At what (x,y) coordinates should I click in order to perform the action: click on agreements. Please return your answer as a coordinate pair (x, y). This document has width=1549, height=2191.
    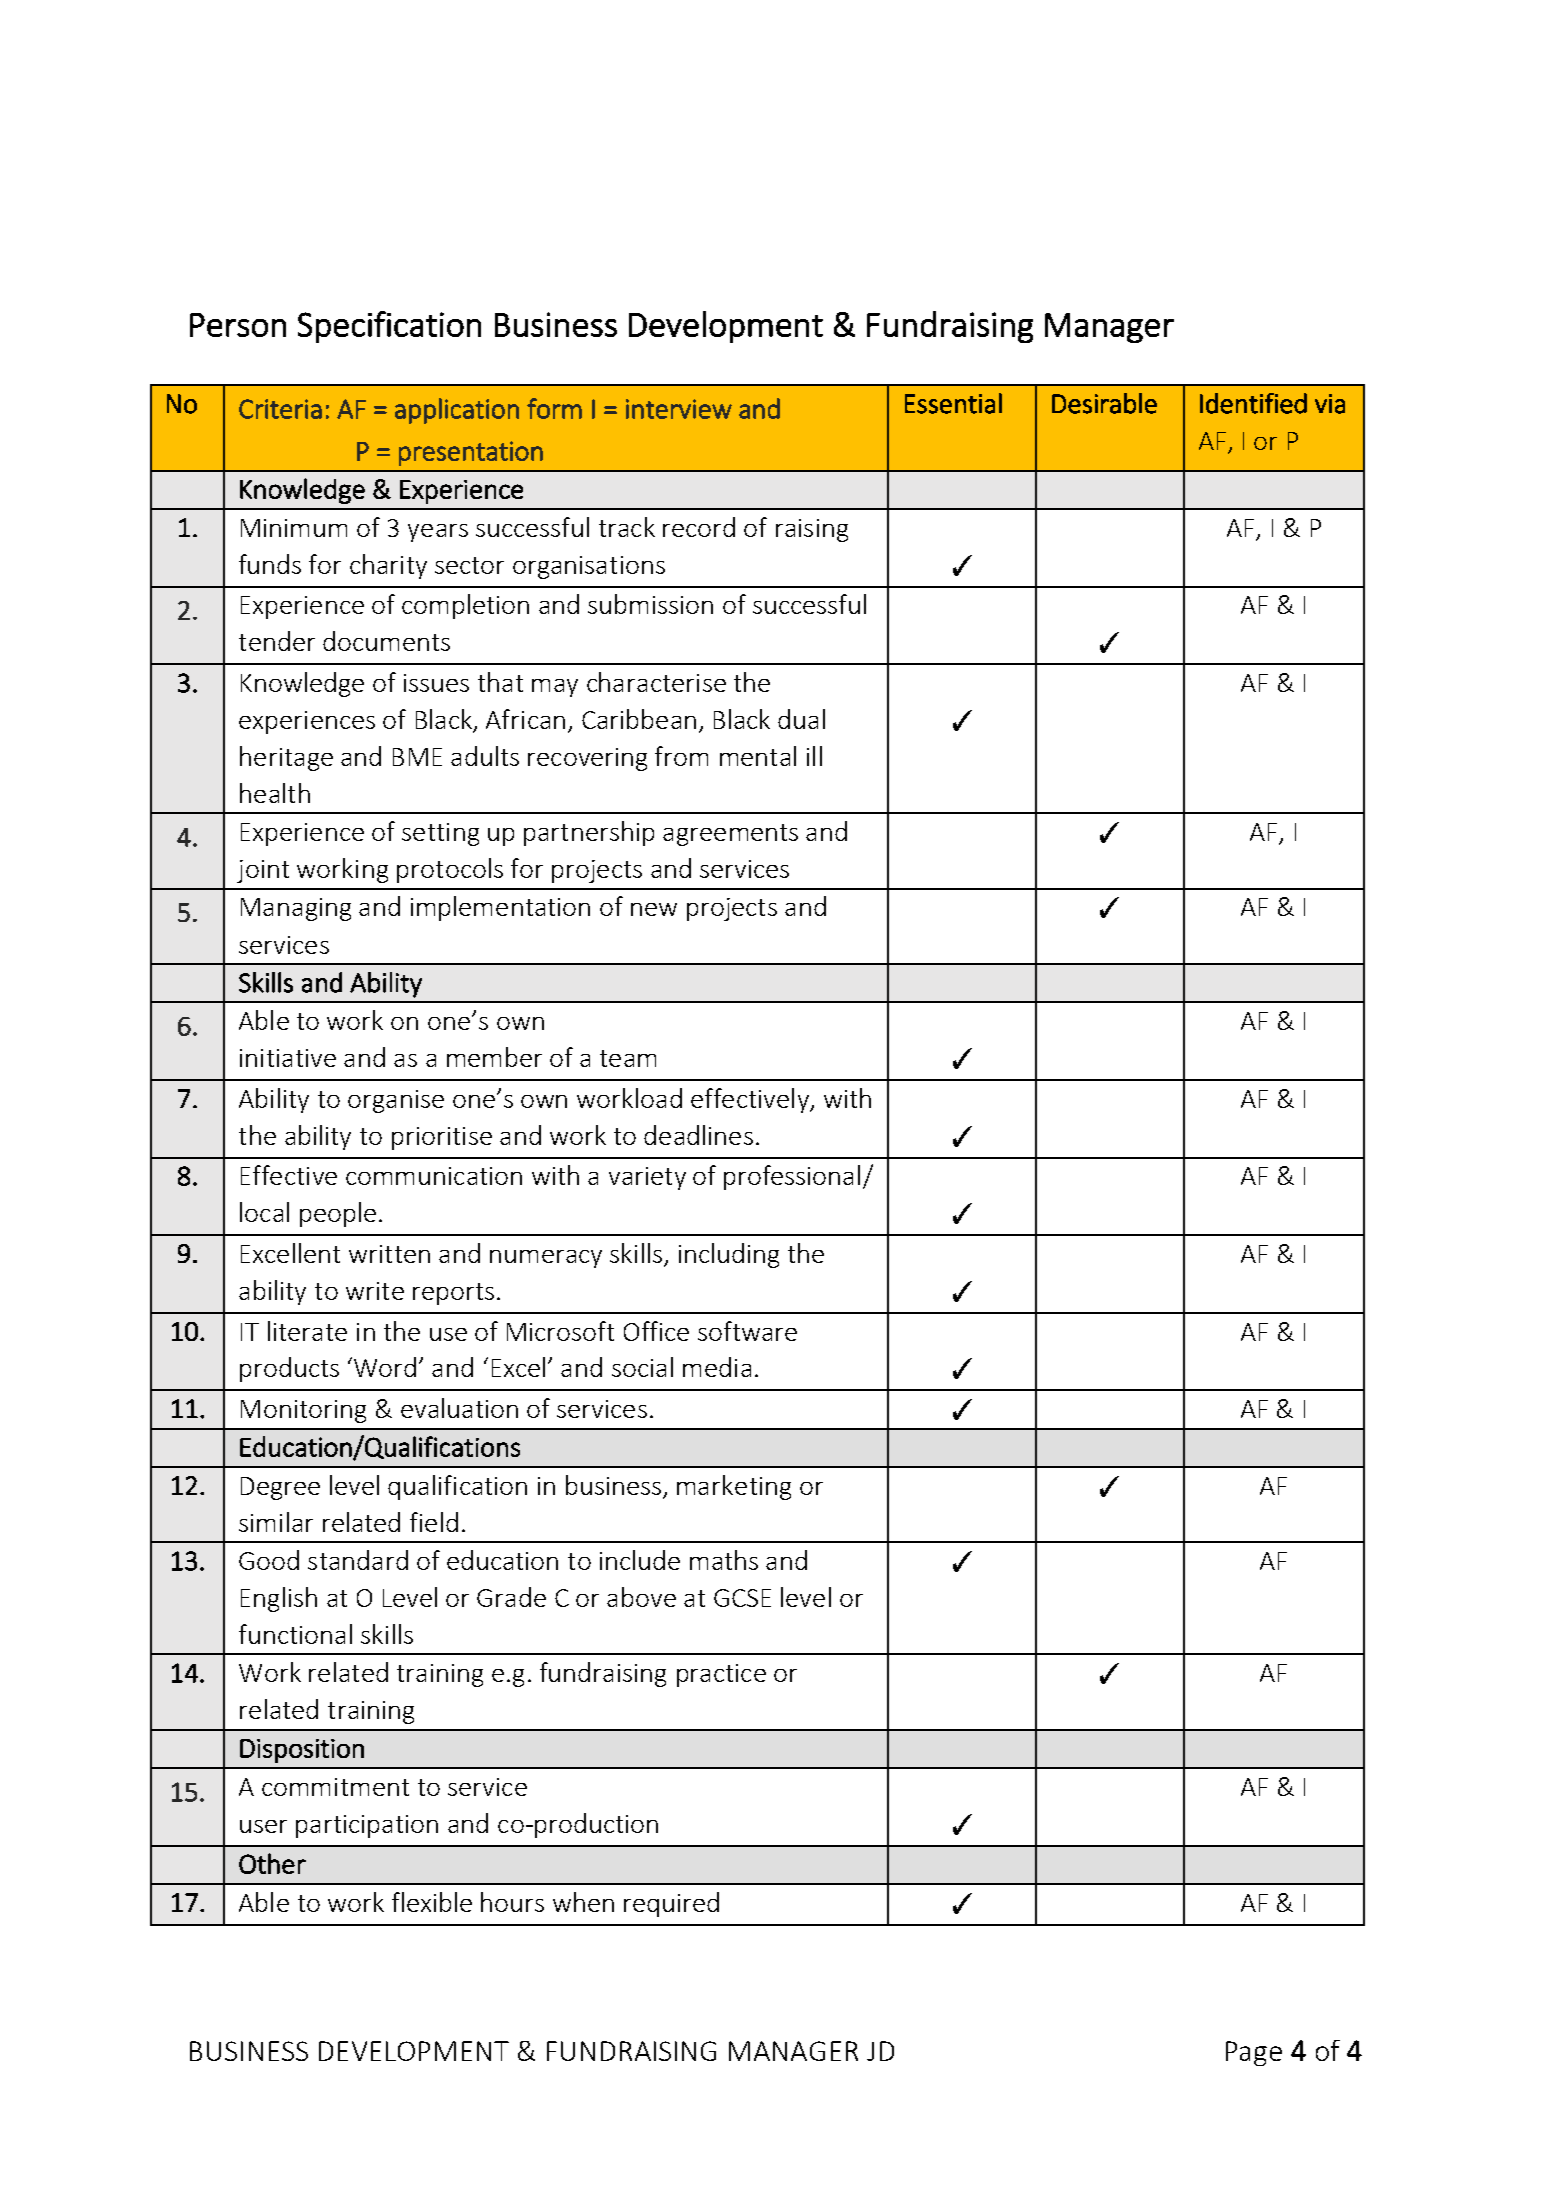
    Looking at the image, I should click on (730, 835).
